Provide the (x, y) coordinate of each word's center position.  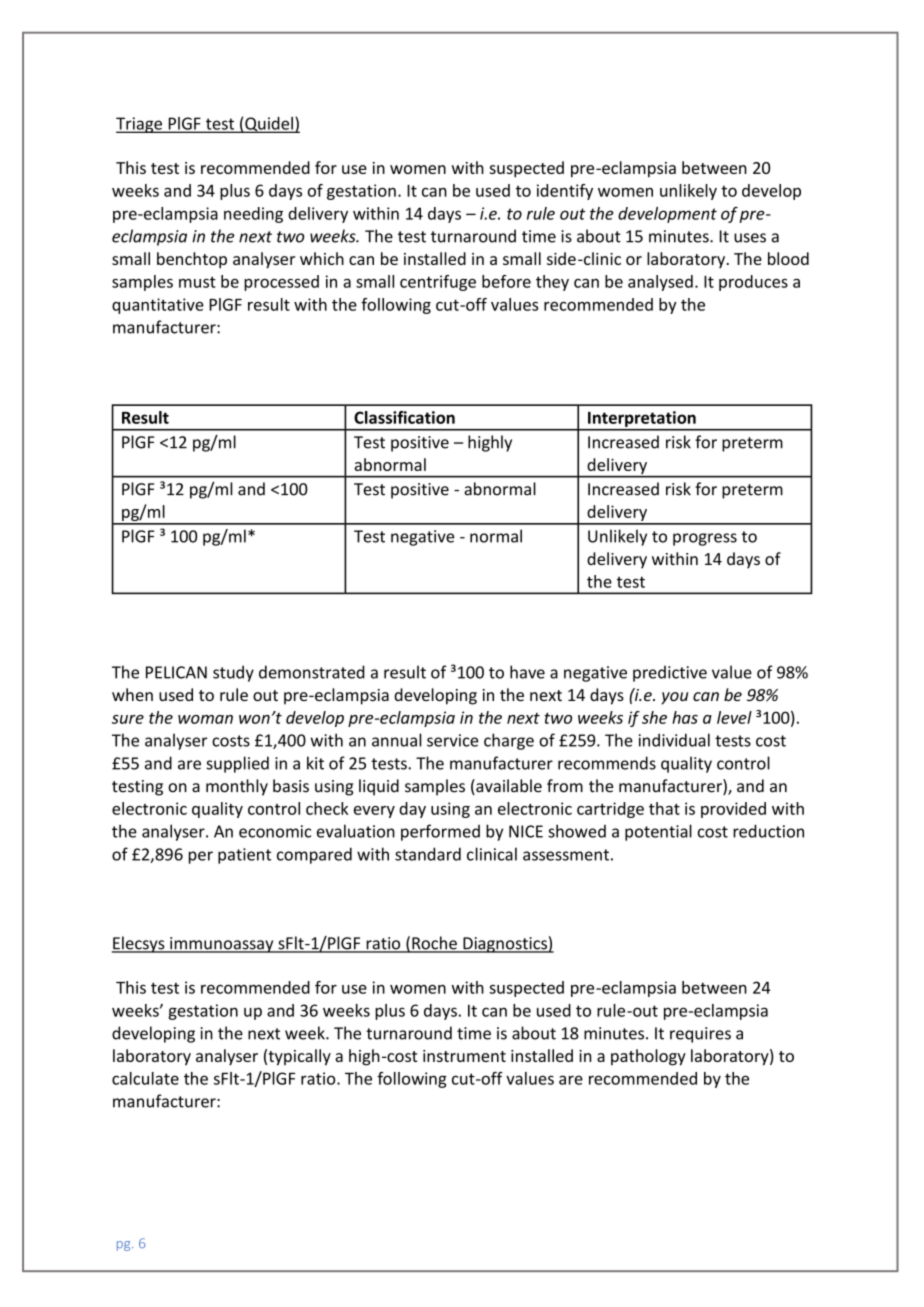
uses (750, 238)
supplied (237, 764)
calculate (145, 1078)
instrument (464, 1056)
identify (565, 192)
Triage (140, 125)
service (452, 740)
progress (705, 539)
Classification (404, 417)
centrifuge (438, 283)
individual (674, 740)
